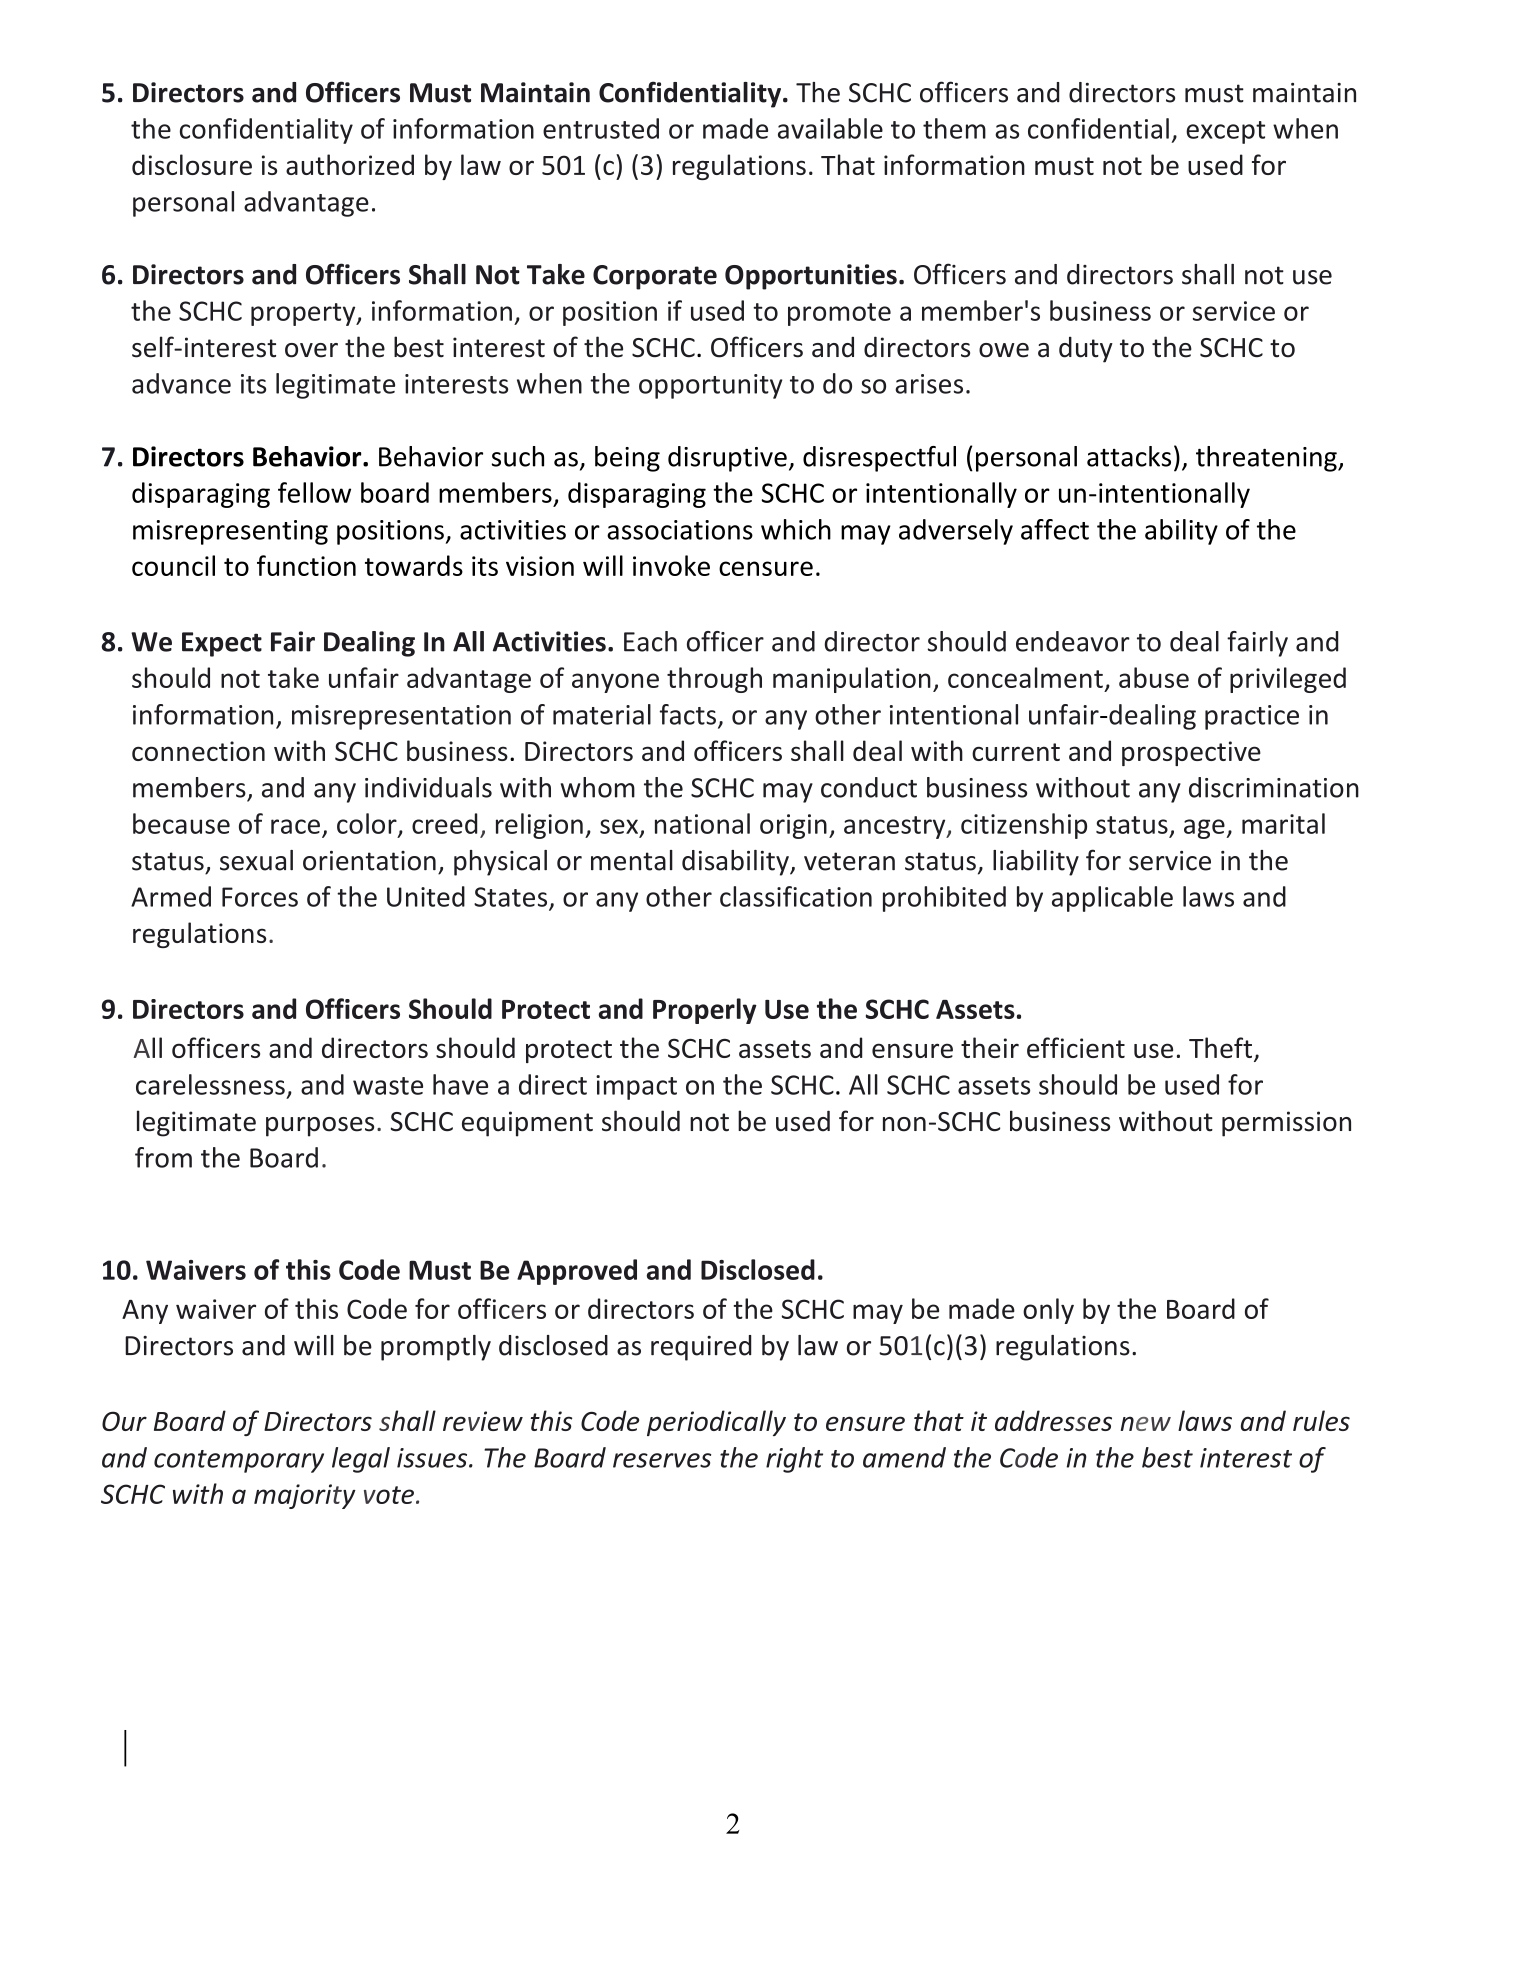 This document has width=1522, height=1970. Describe the element at coordinates (163, 1157) in the document. I see `from` at that location.
